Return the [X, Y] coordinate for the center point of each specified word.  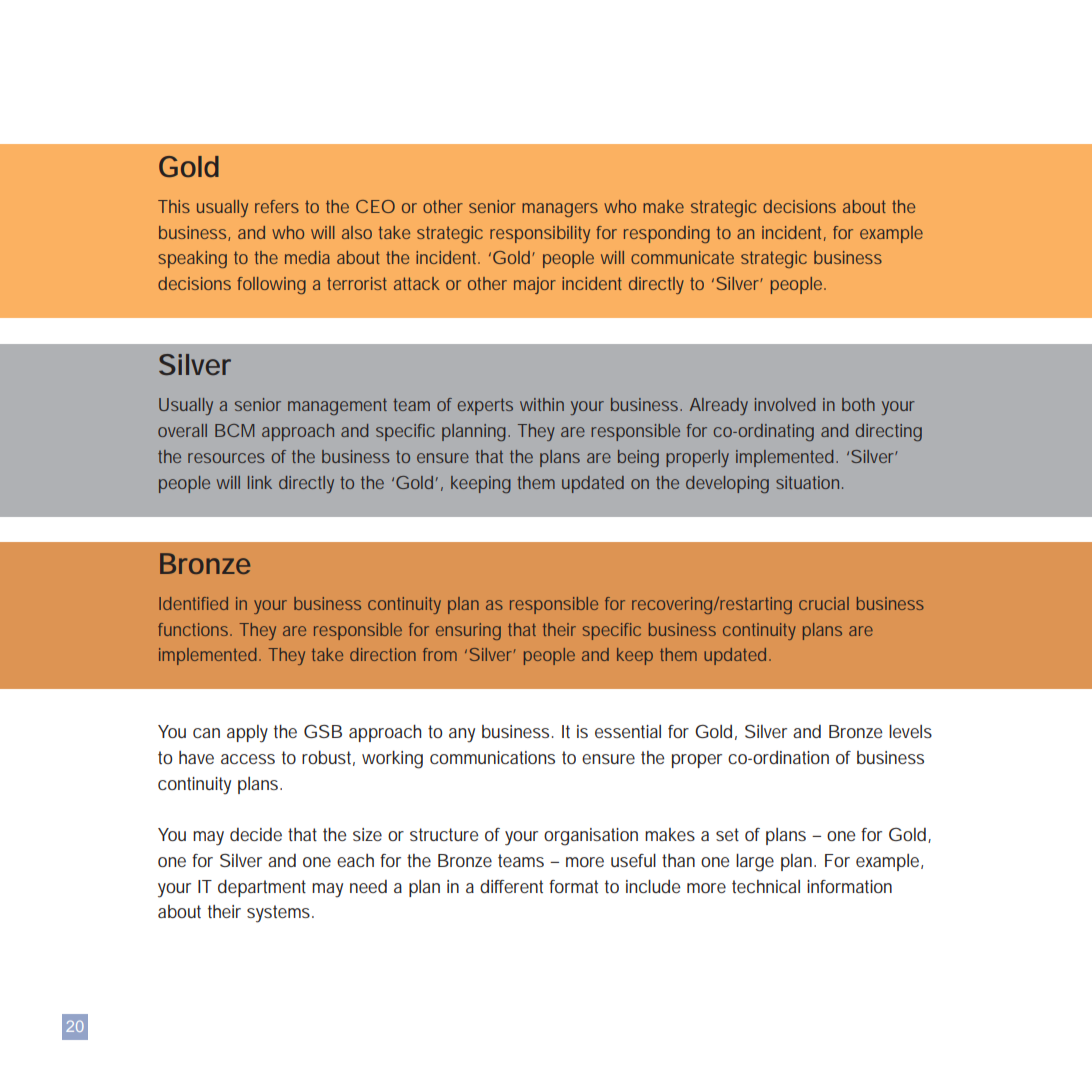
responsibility [540, 234]
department [262, 888]
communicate [682, 257]
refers [277, 206]
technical [766, 886]
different [511, 886]
